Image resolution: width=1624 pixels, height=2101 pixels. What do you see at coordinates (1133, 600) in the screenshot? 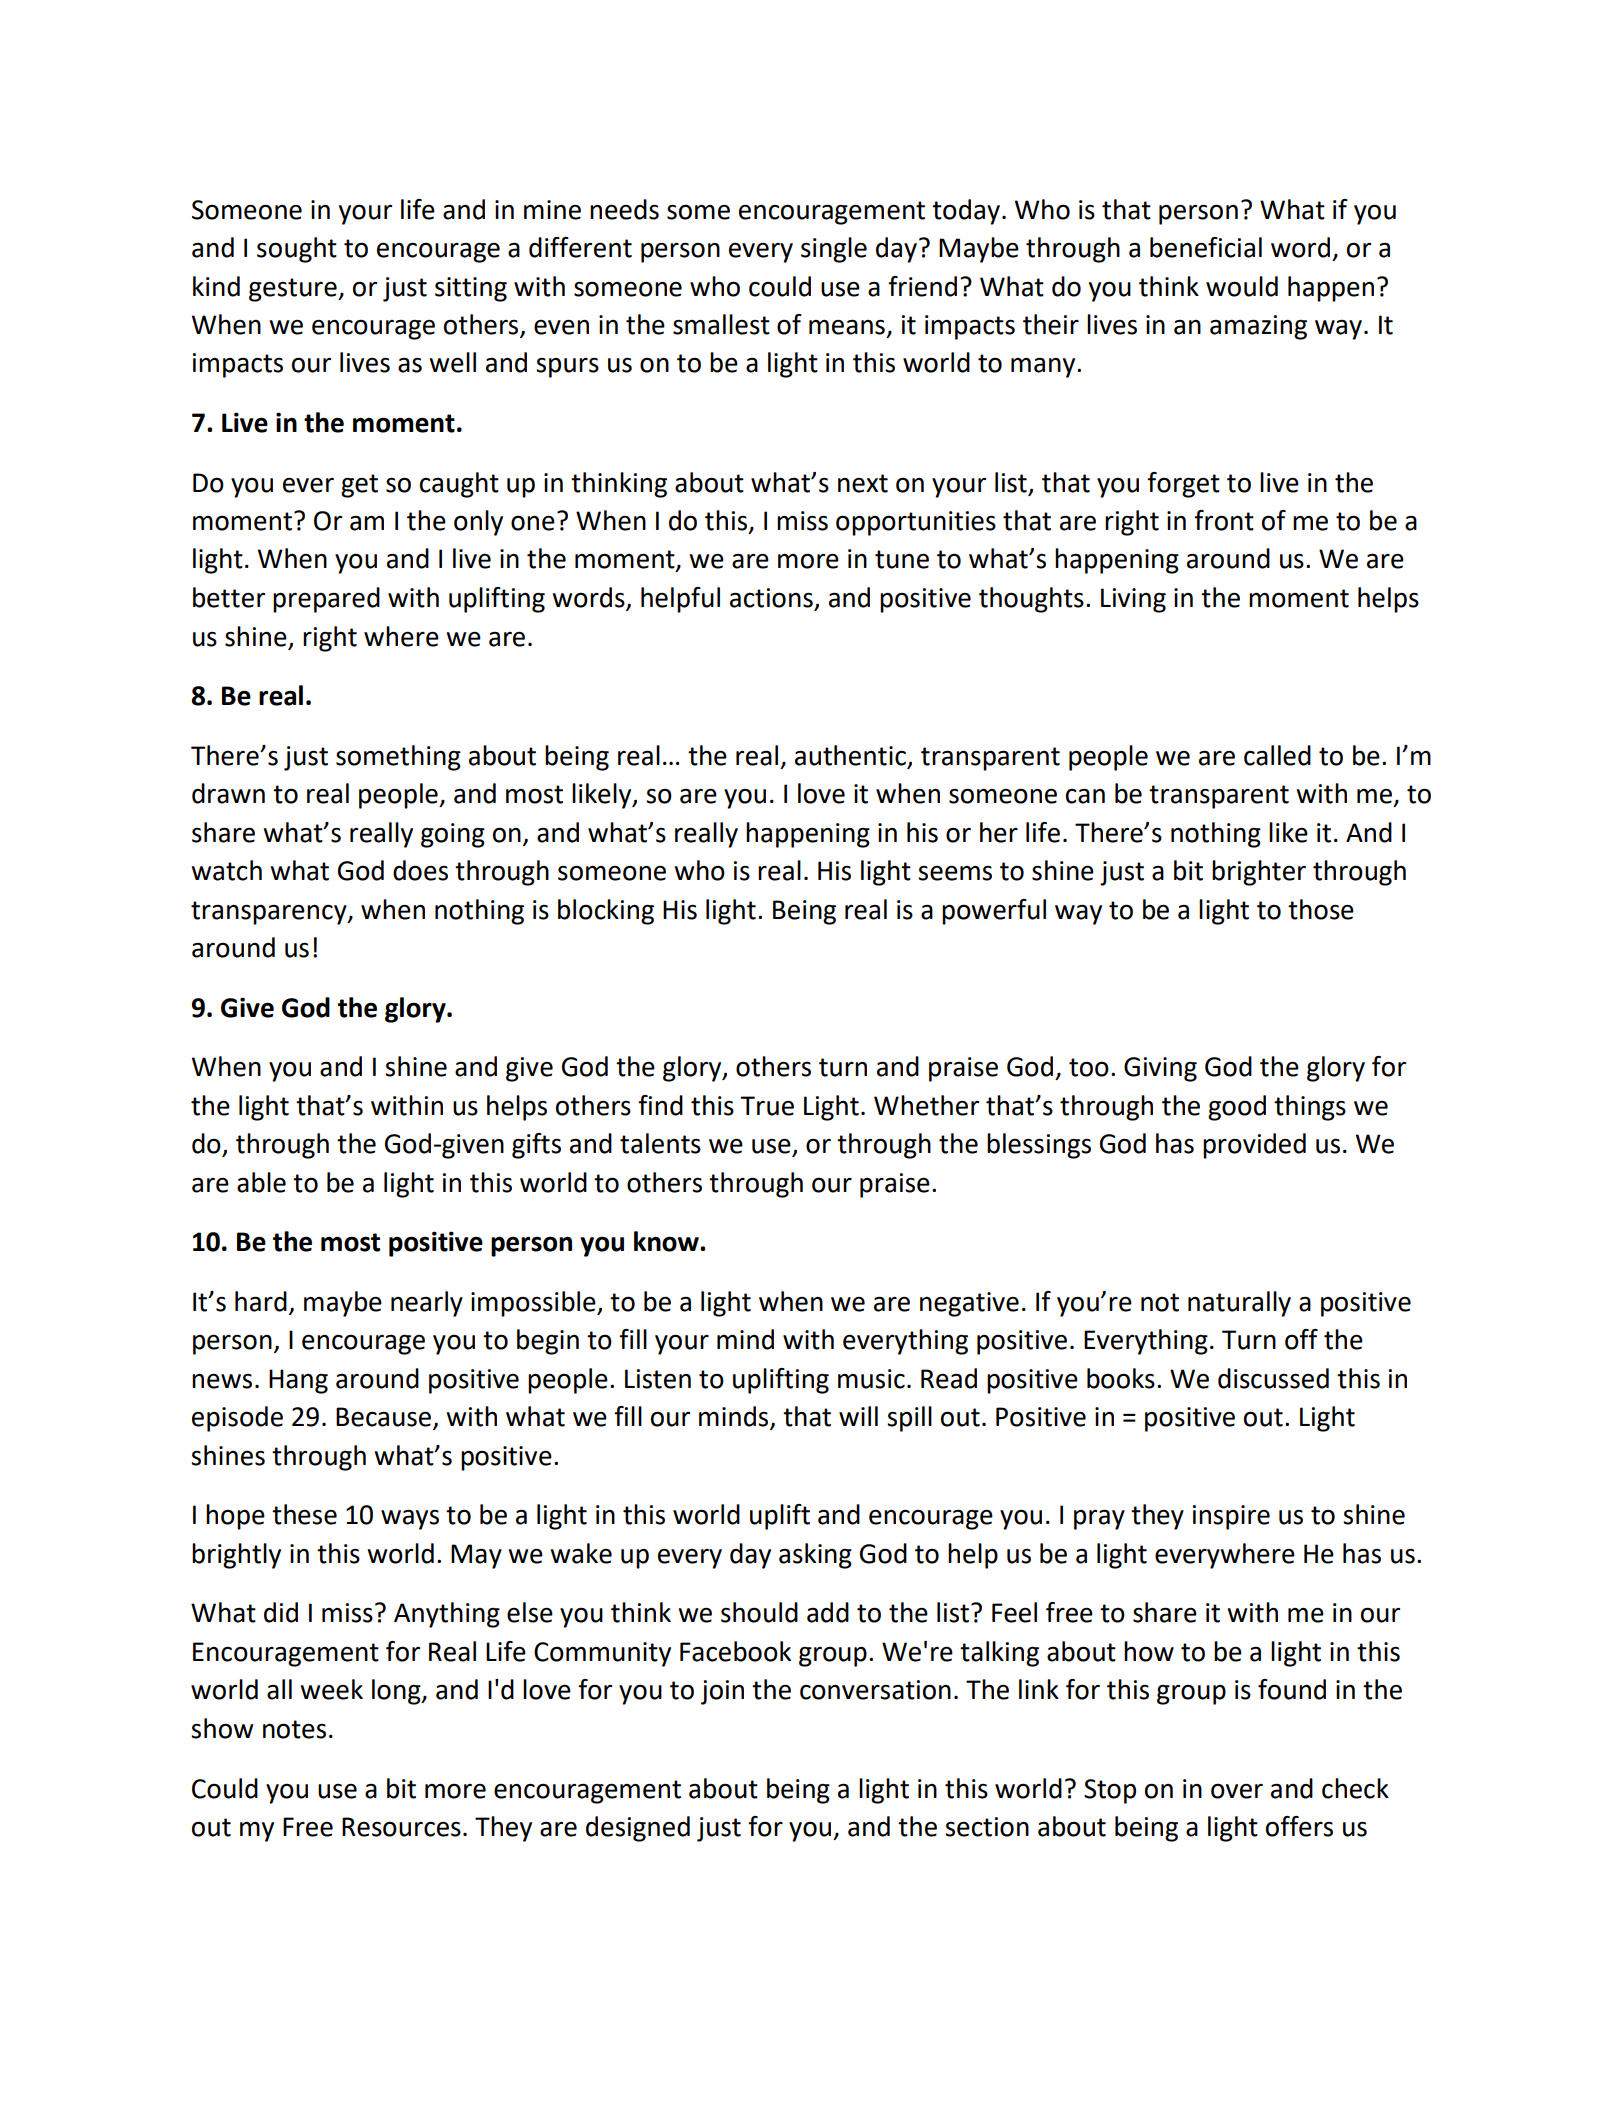
I see `Living` at bounding box center [1133, 600].
